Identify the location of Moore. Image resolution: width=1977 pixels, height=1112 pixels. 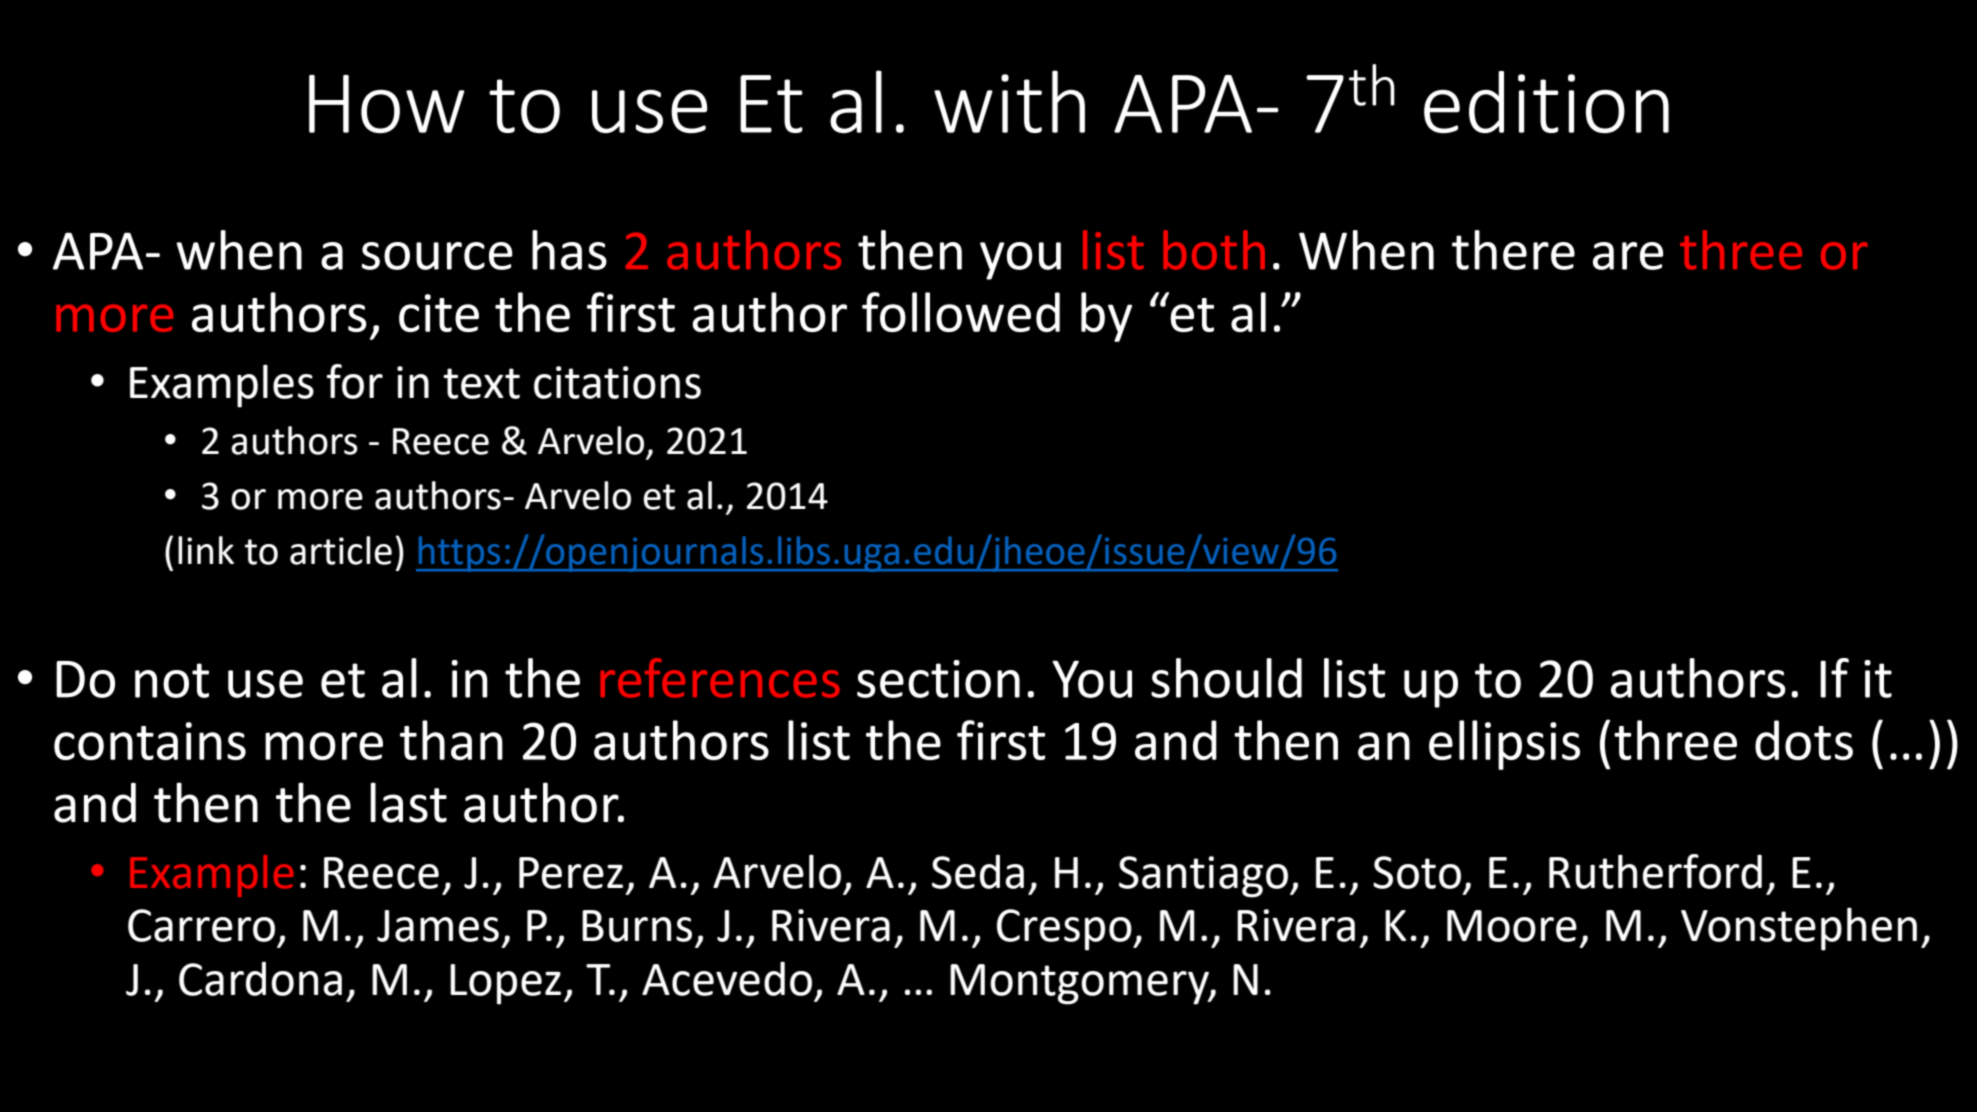
(1512, 926).
